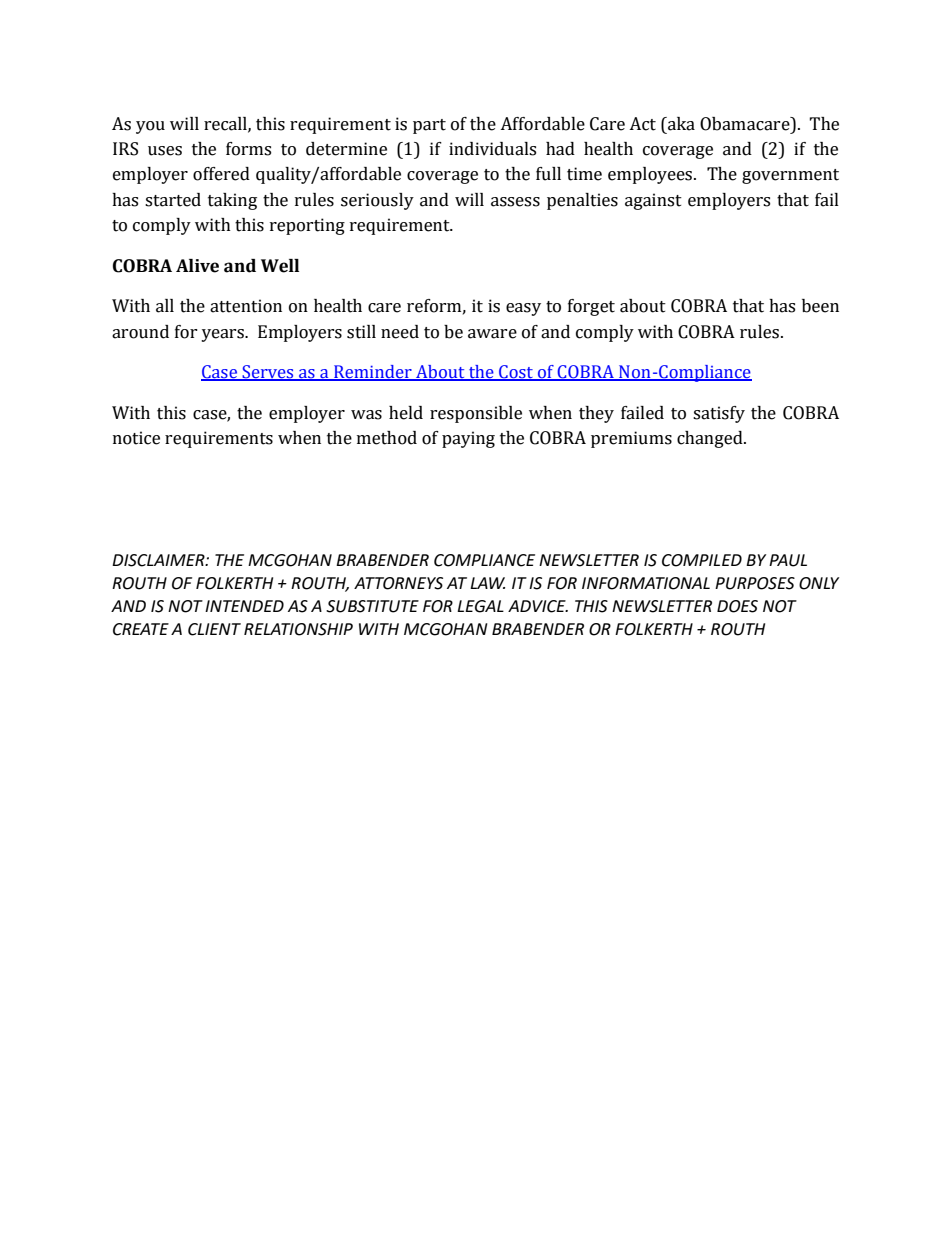 This screenshot has width=952, height=1233. What do you see at coordinates (197, 266) in the screenshot?
I see `Alive` at bounding box center [197, 266].
